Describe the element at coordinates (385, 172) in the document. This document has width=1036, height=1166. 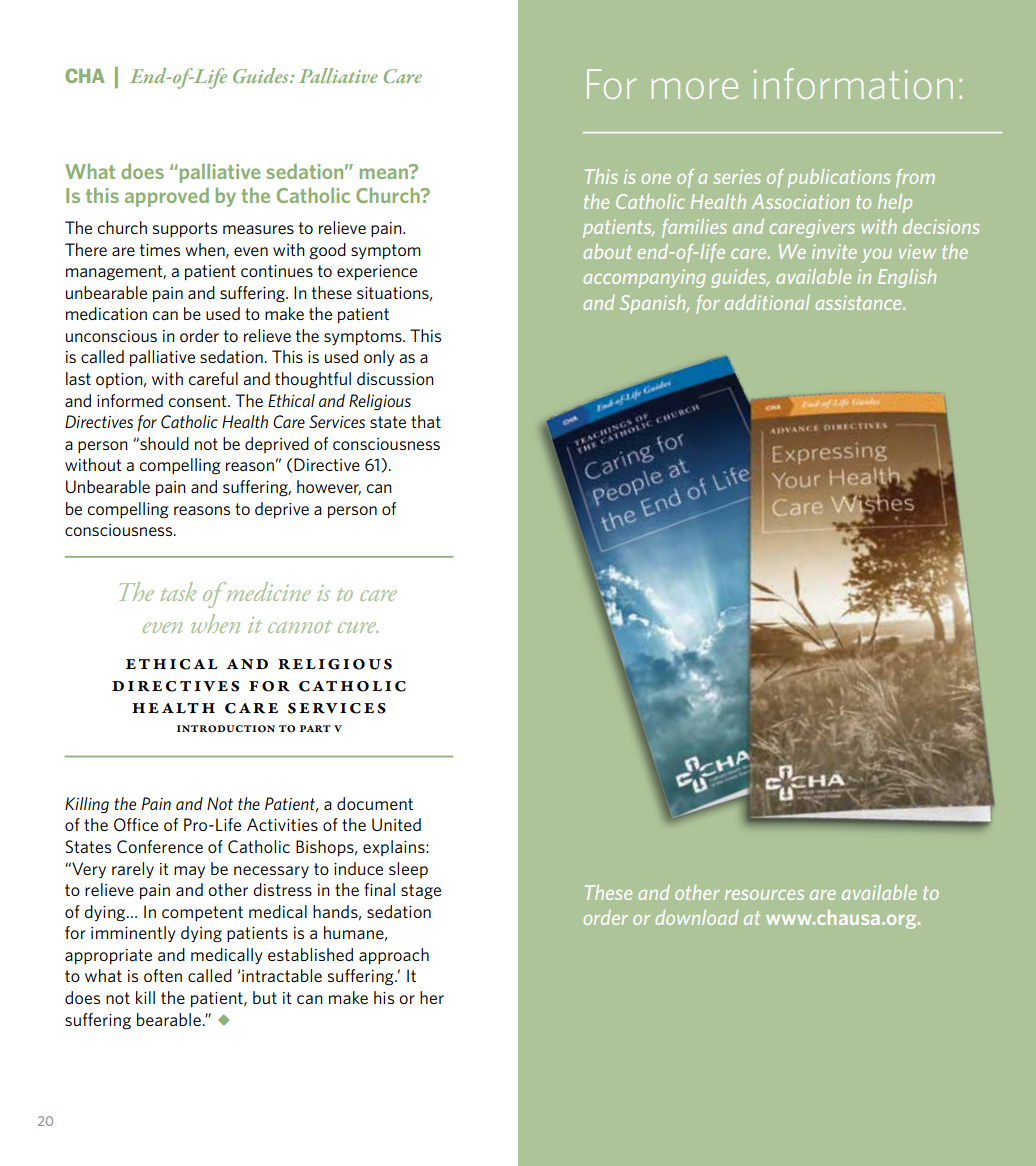
I see `mean` at that location.
